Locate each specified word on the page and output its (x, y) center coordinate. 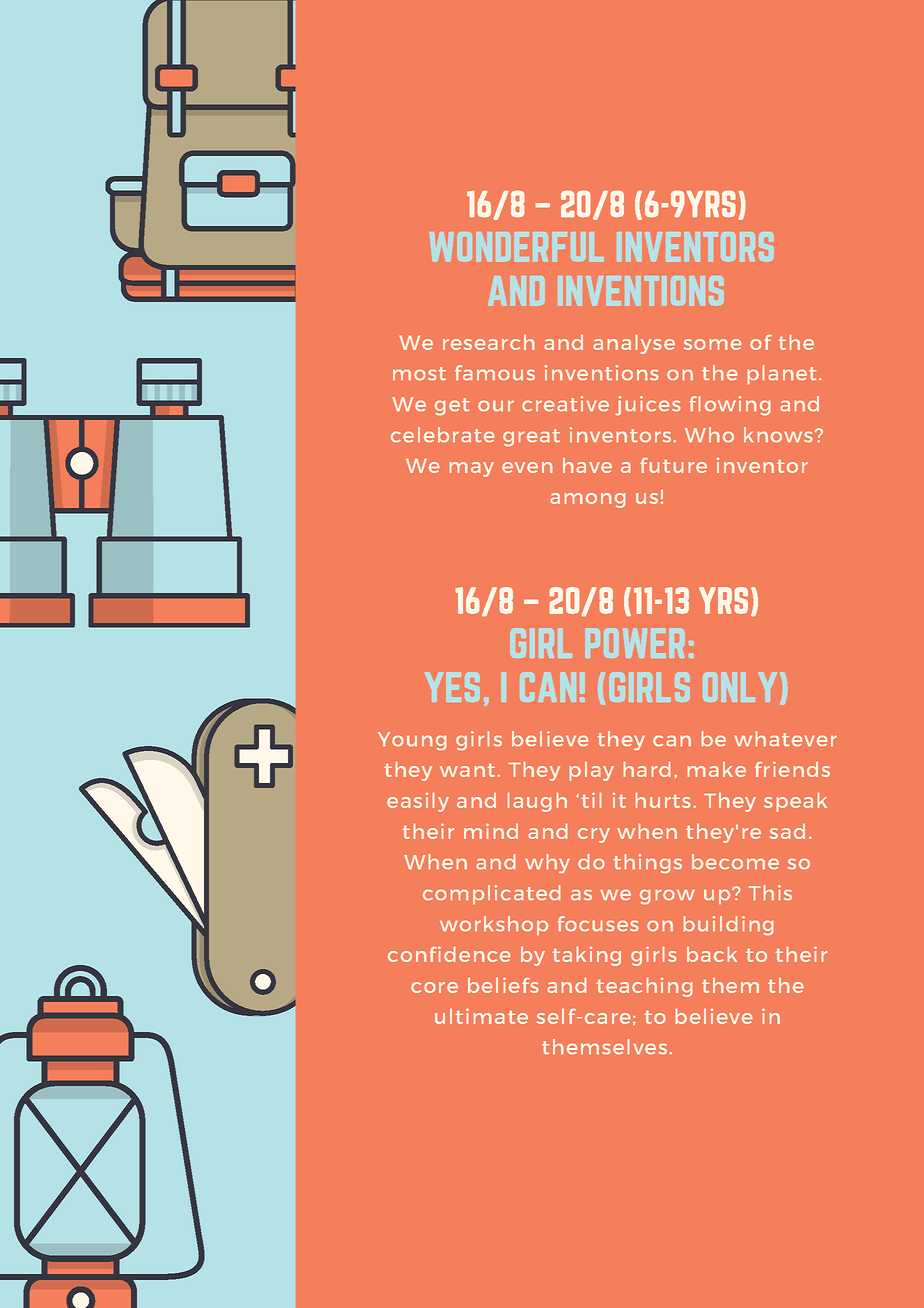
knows (778, 435)
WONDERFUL (516, 247)
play (592, 771)
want (467, 770)
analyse (634, 344)
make (717, 769)
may (472, 469)
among (588, 500)
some (712, 344)
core (434, 987)
